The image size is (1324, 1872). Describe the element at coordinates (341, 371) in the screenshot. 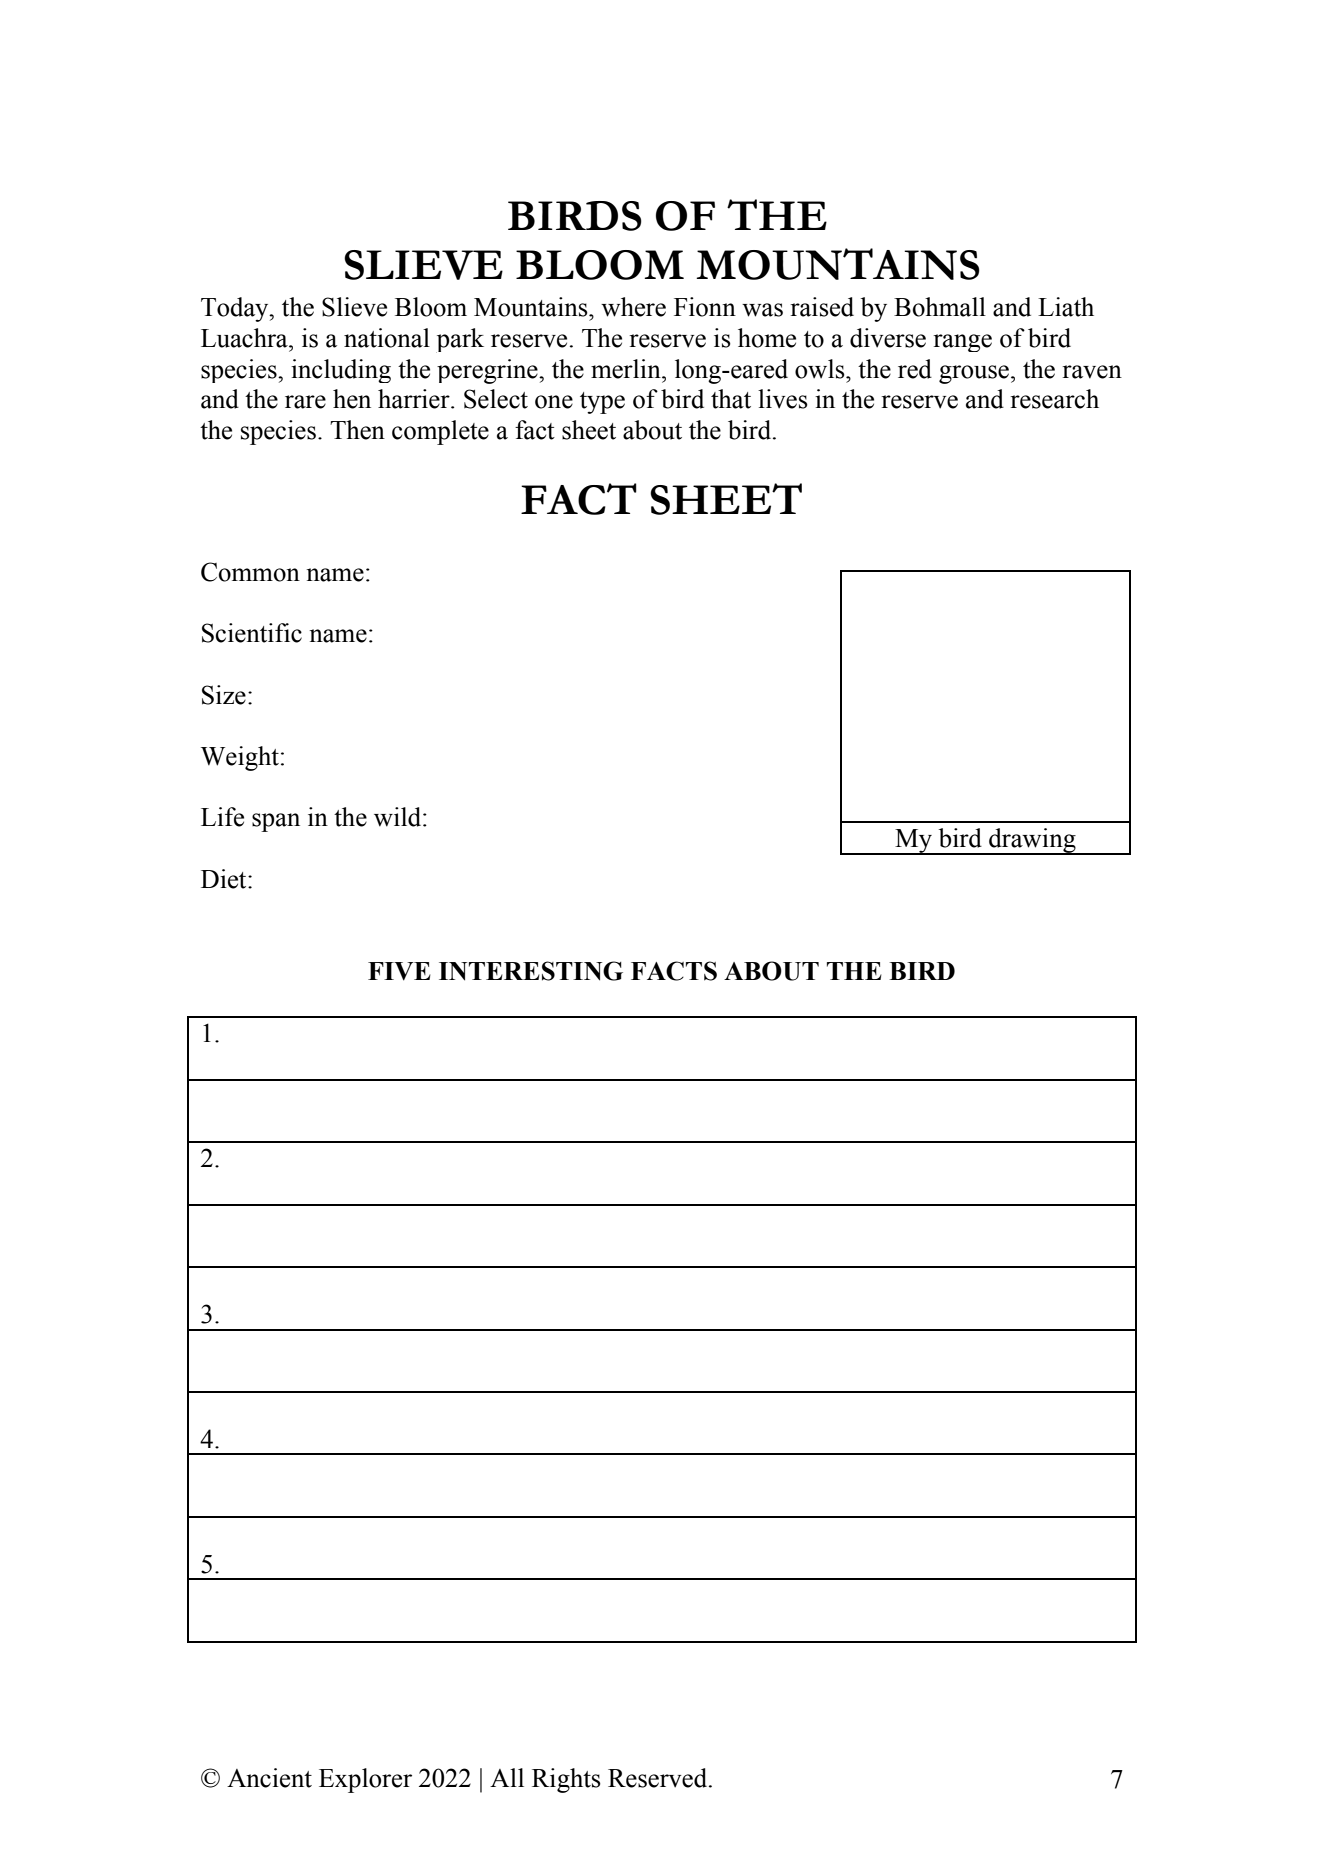

I see `including` at that location.
